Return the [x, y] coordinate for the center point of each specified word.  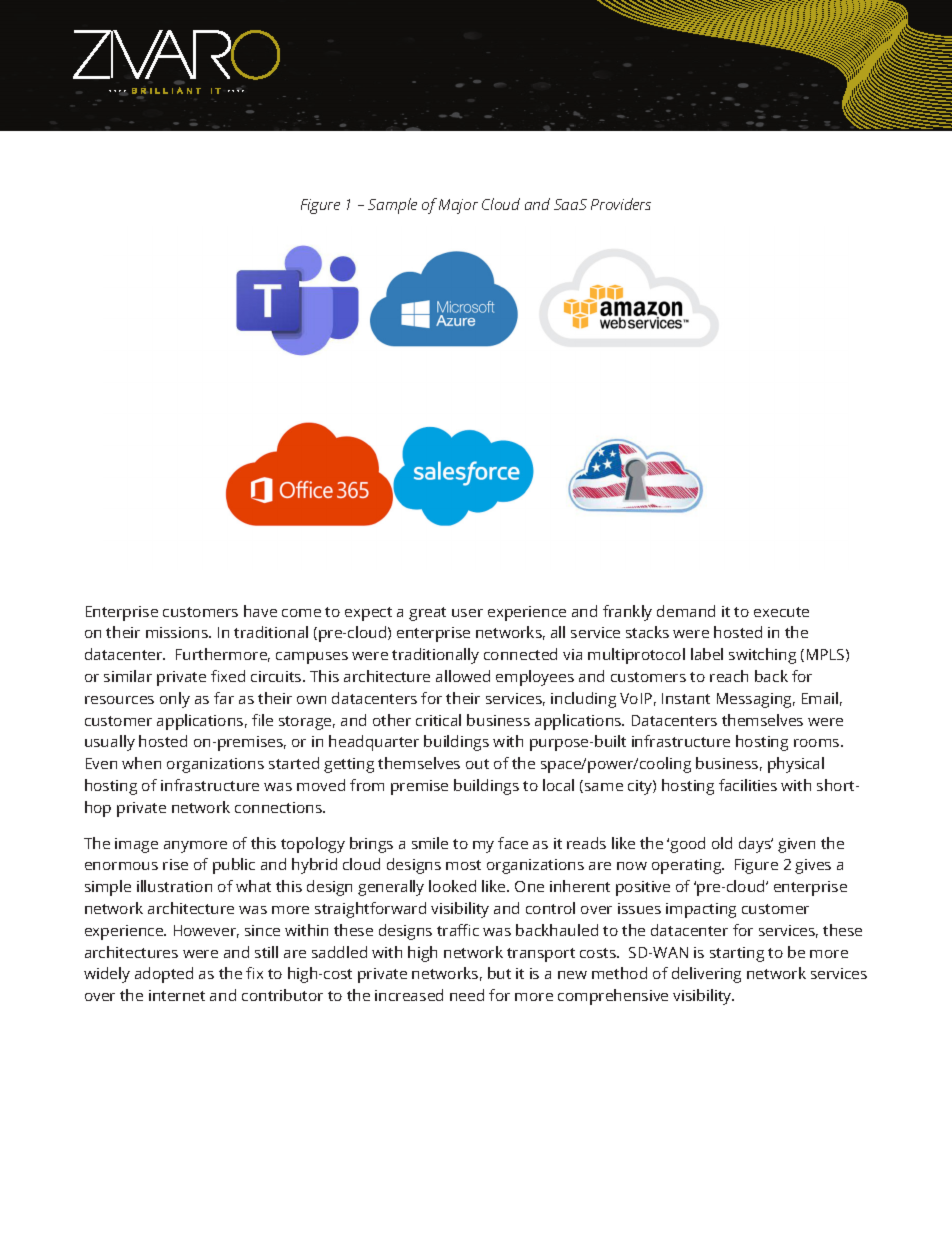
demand [686, 611]
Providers [621, 204]
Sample [392, 206]
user [467, 613]
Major [458, 206]
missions [178, 632]
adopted [164, 975]
